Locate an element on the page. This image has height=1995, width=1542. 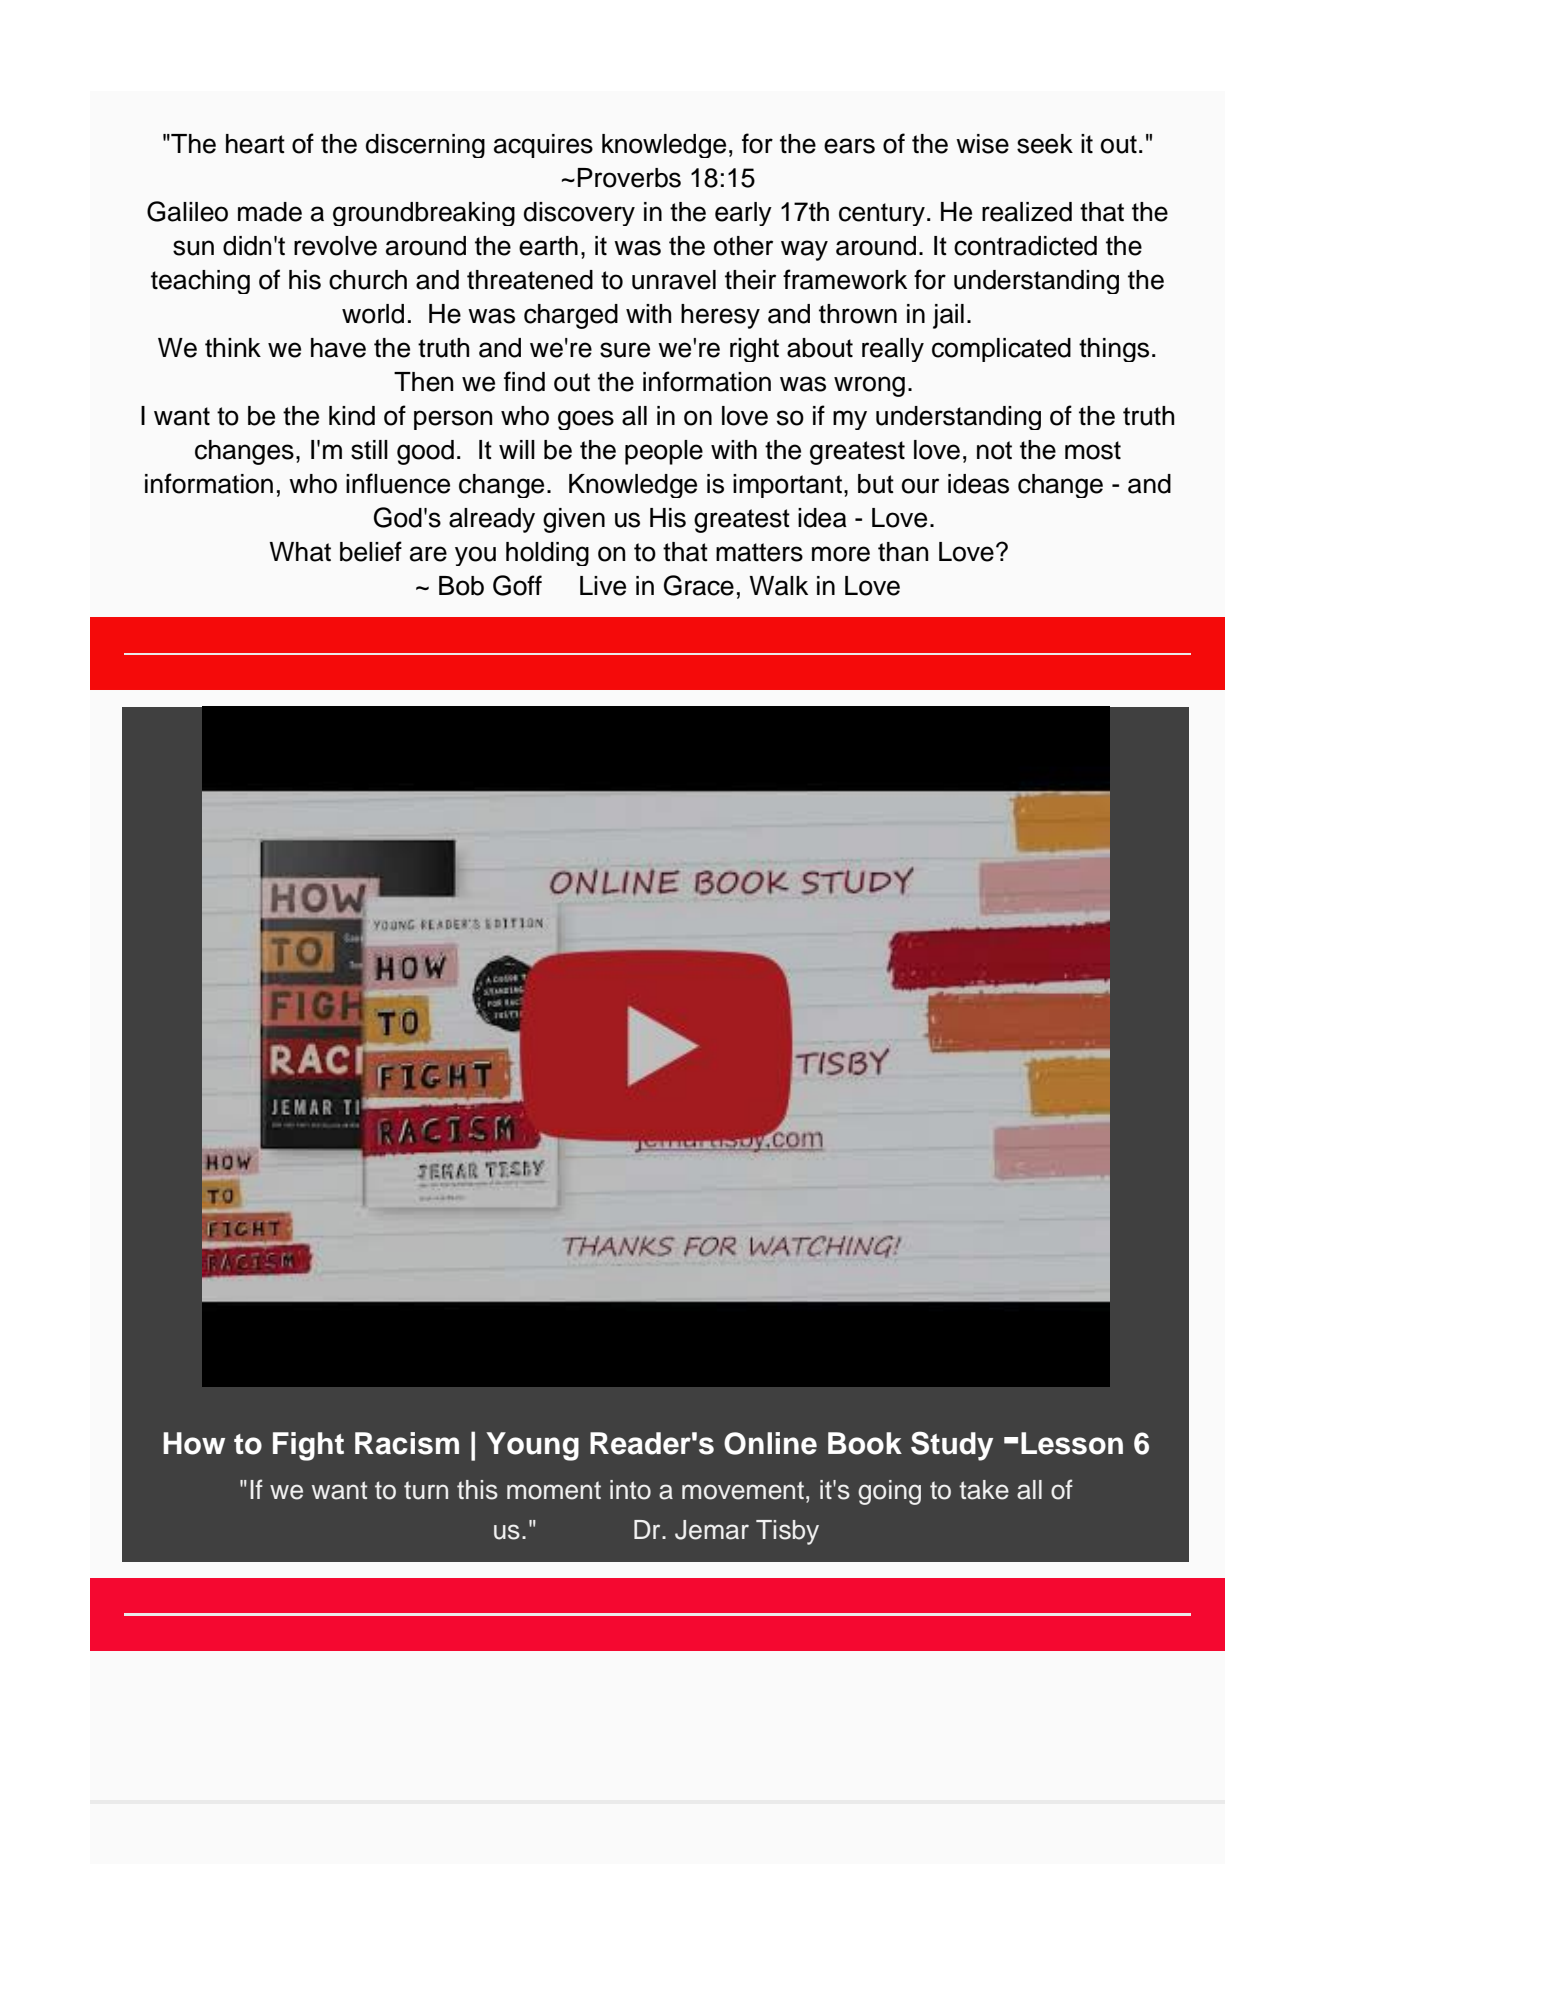
Proverbs is located at coordinates (629, 178).
